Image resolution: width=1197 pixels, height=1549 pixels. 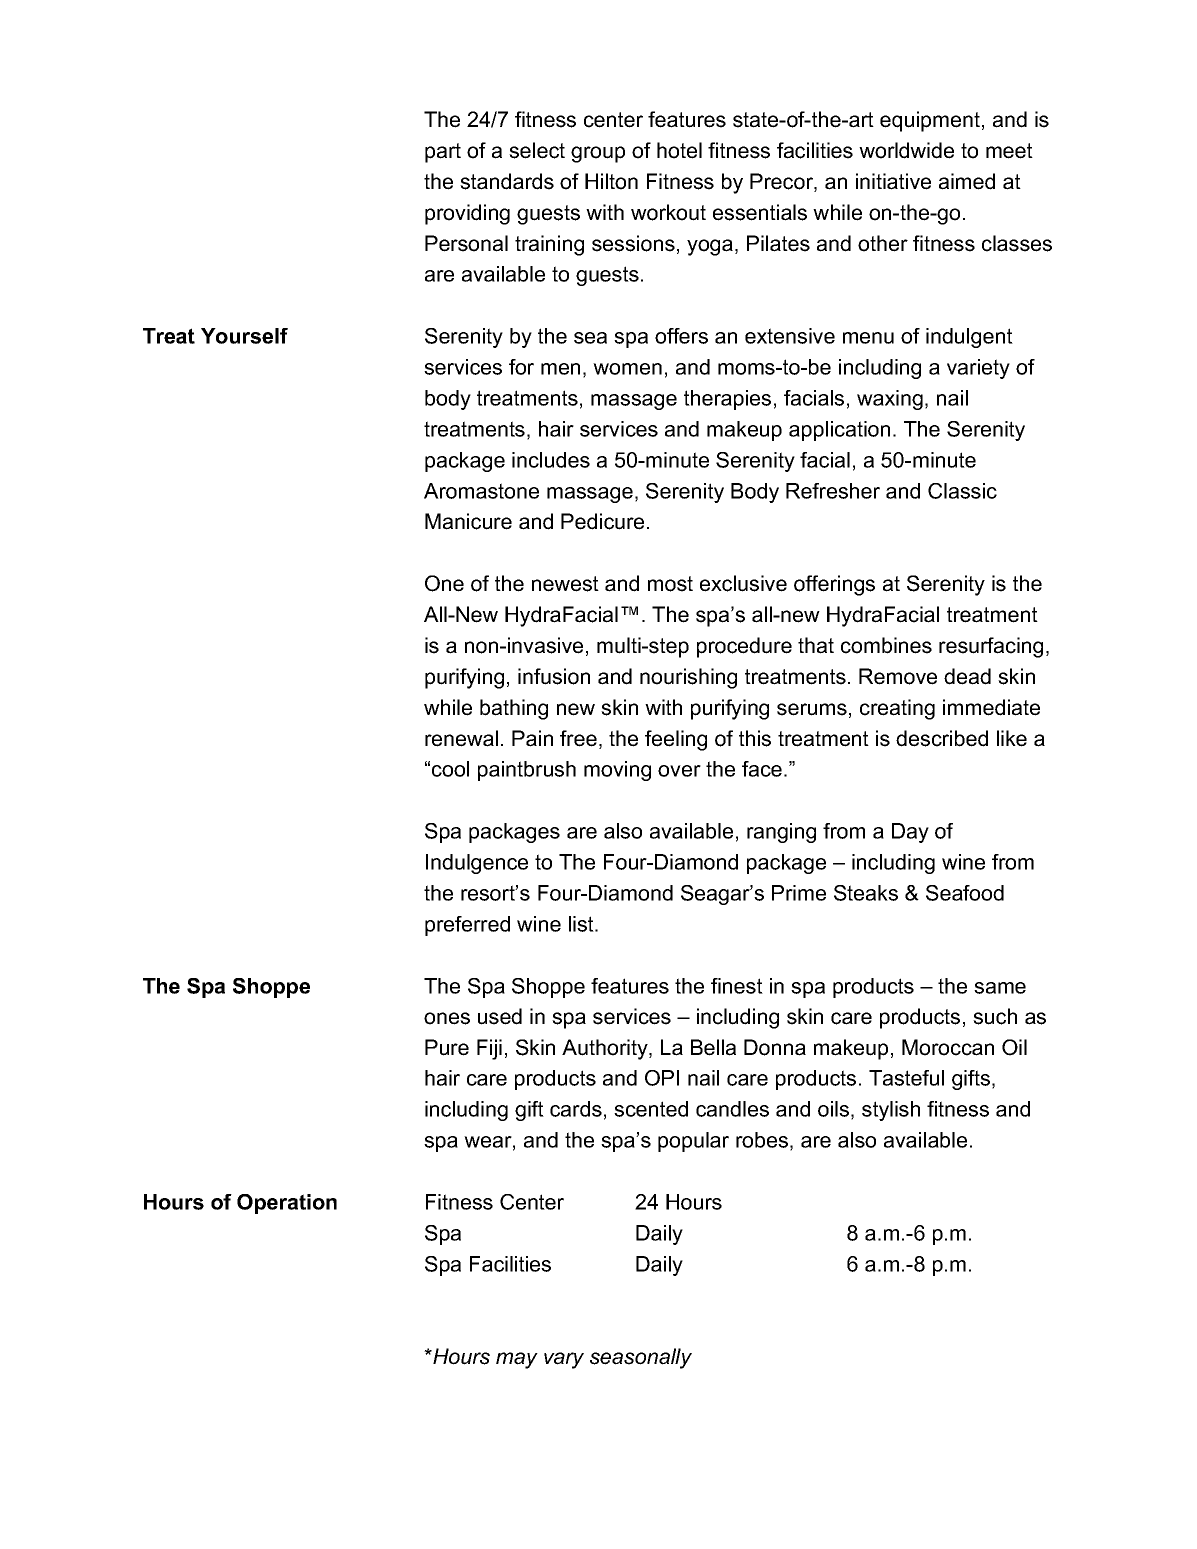 I want to click on initiative, so click(x=893, y=181).
